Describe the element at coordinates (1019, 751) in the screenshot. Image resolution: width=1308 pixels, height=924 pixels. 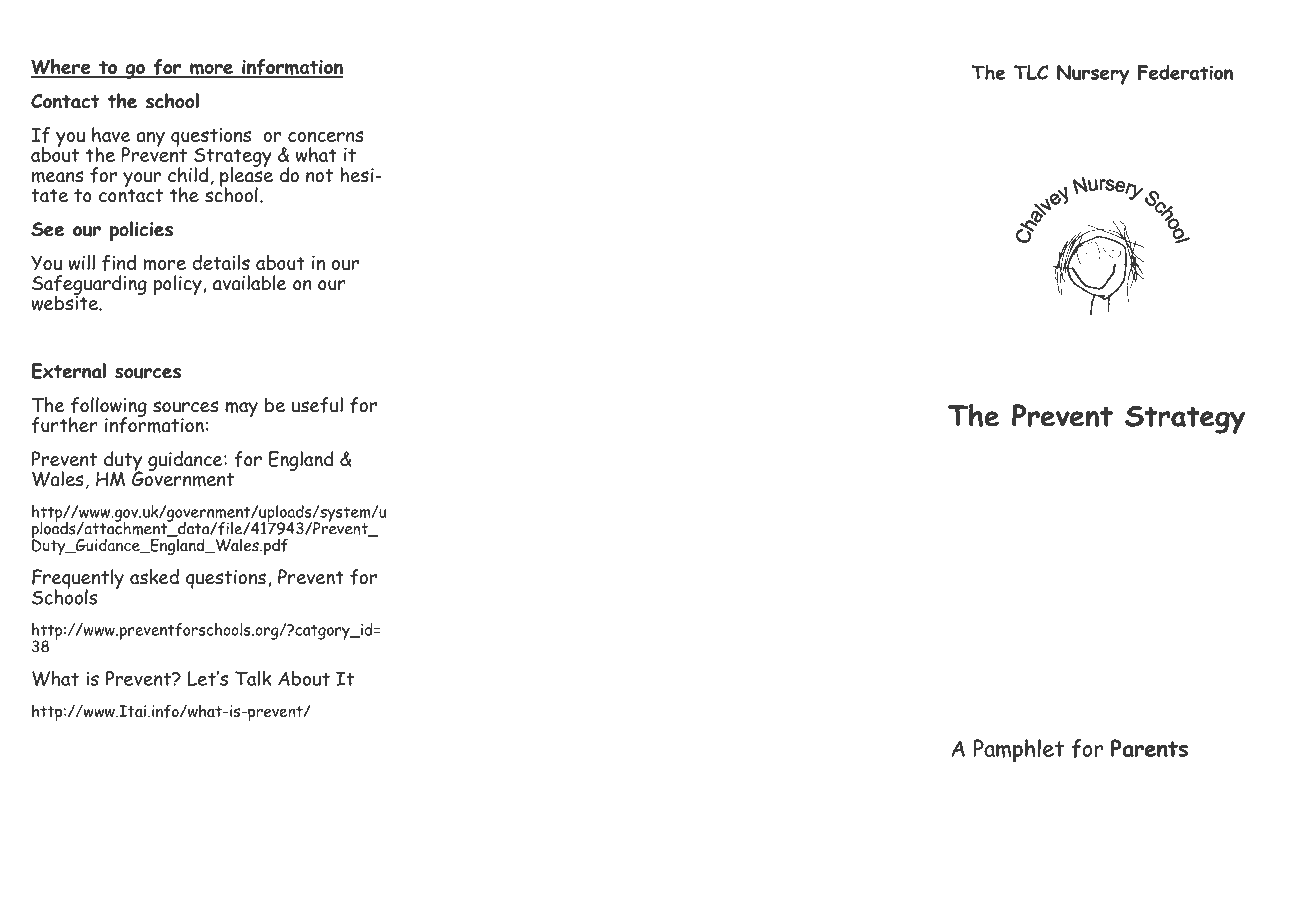
I see `Pamphlet` at that location.
